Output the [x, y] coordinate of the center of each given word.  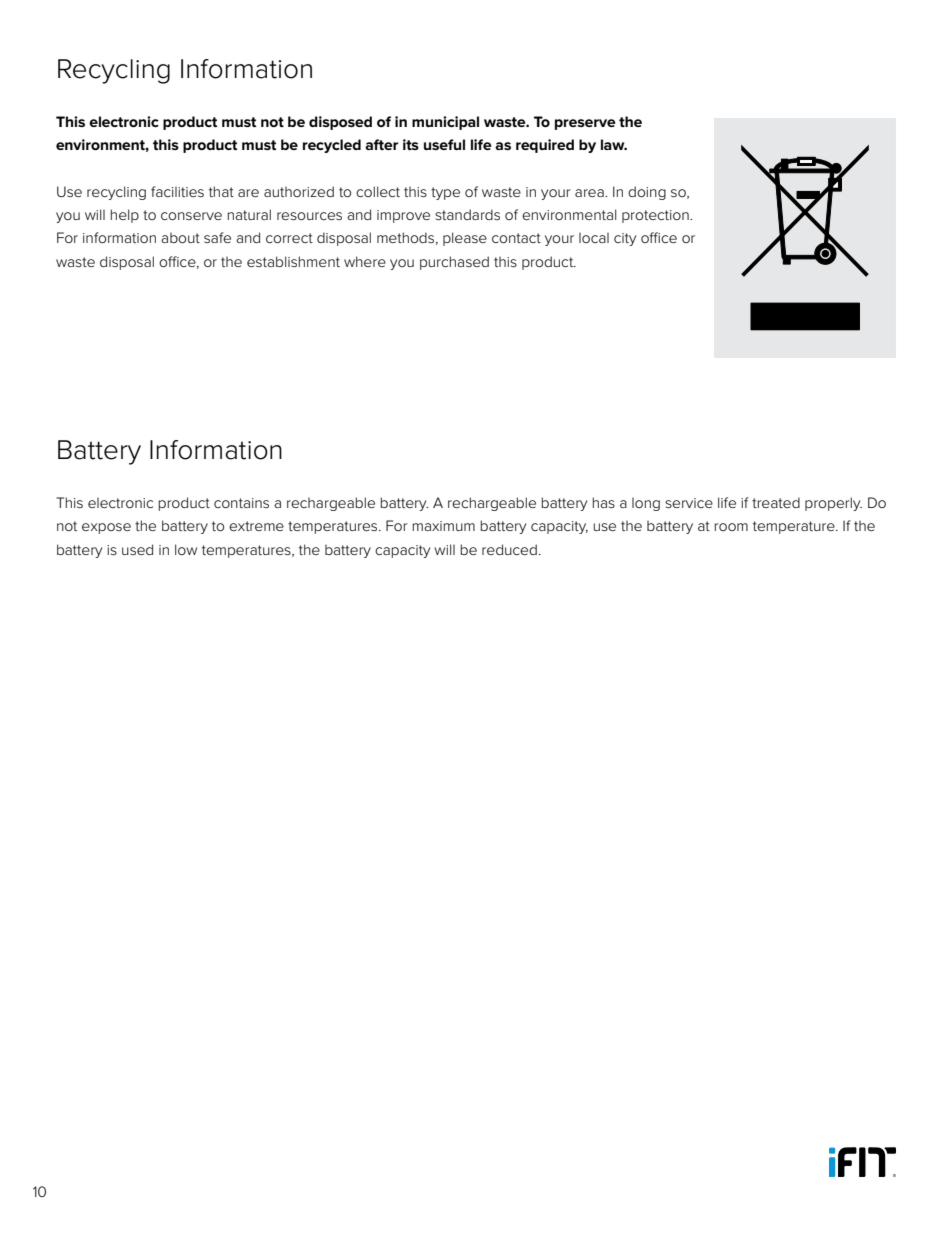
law [614, 144]
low [186, 549]
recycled [332, 146]
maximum [444, 526]
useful [444, 144]
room [731, 527]
